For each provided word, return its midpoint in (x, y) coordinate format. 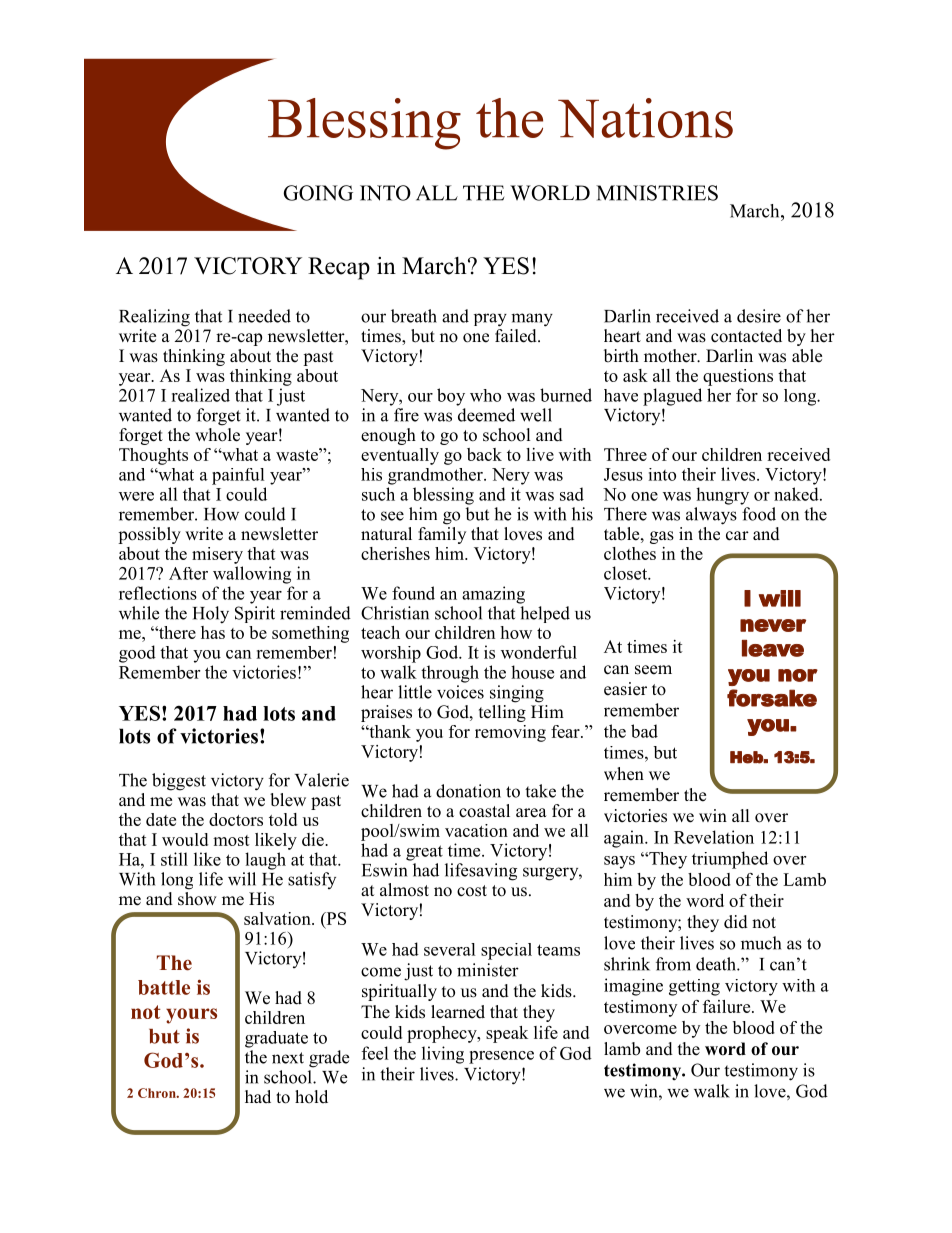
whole (217, 433)
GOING (318, 193)
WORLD (550, 193)
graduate (276, 1039)
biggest (179, 782)
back (484, 454)
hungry (722, 496)
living (443, 1055)
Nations (645, 118)
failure (728, 1006)
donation (468, 791)
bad (644, 731)
